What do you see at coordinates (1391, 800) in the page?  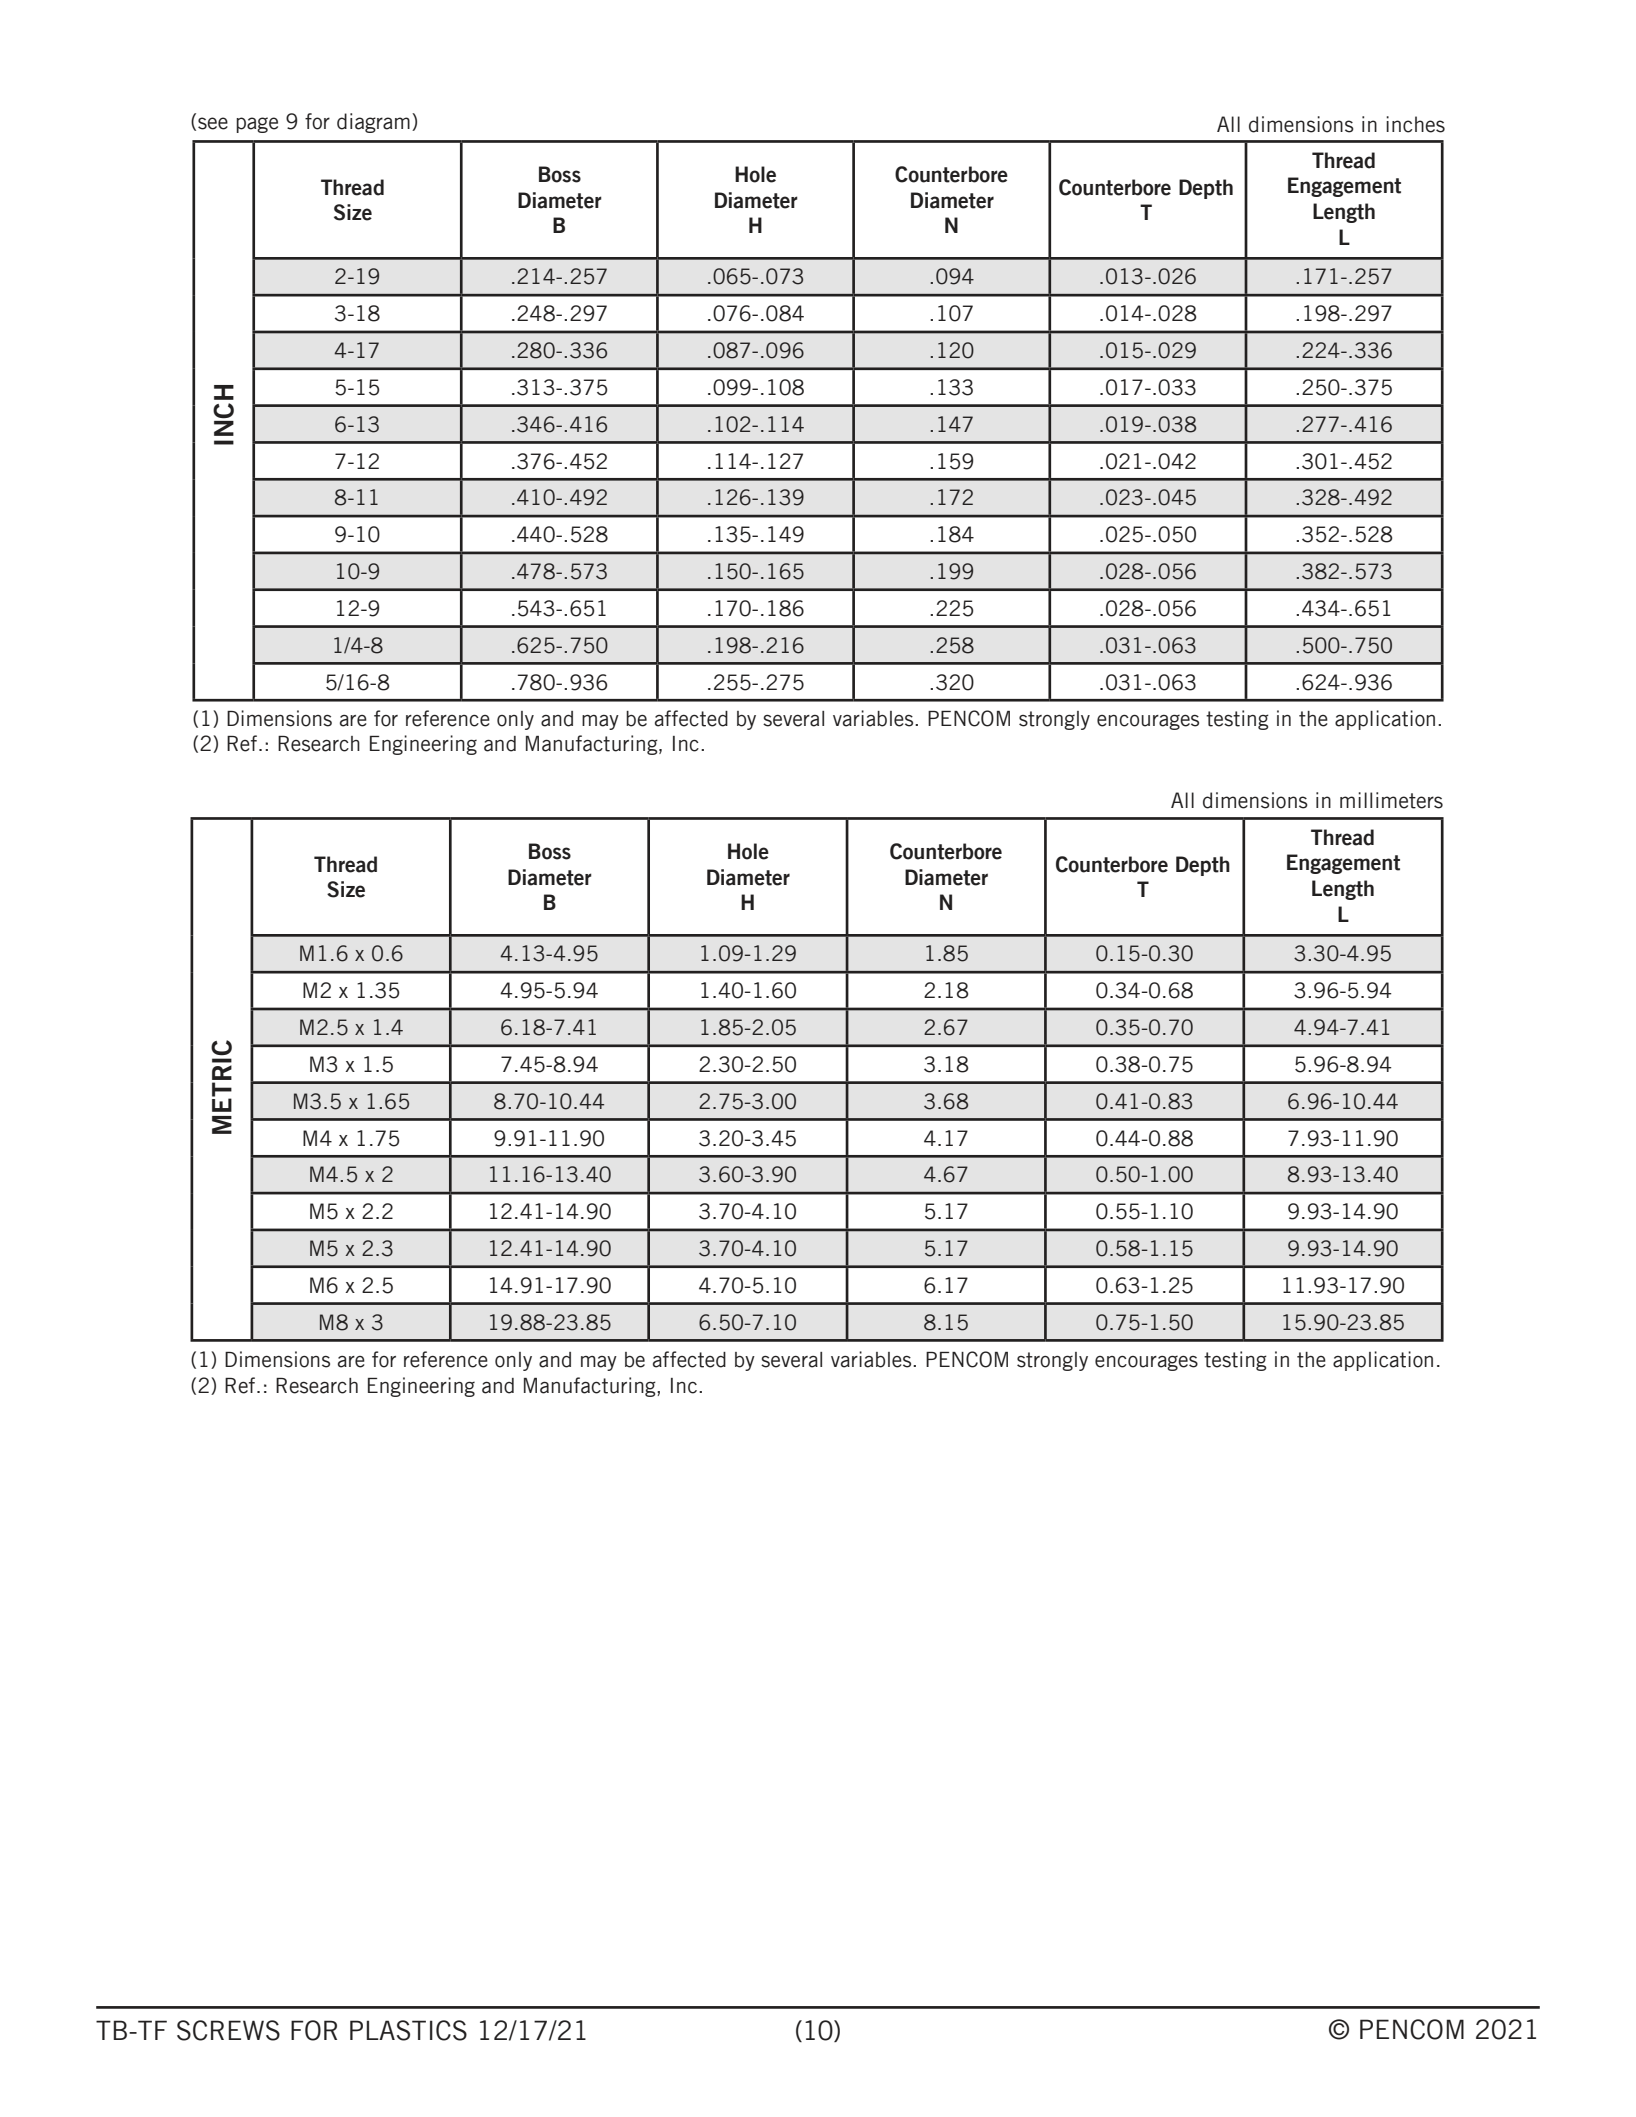 I see `millimeters` at bounding box center [1391, 800].
